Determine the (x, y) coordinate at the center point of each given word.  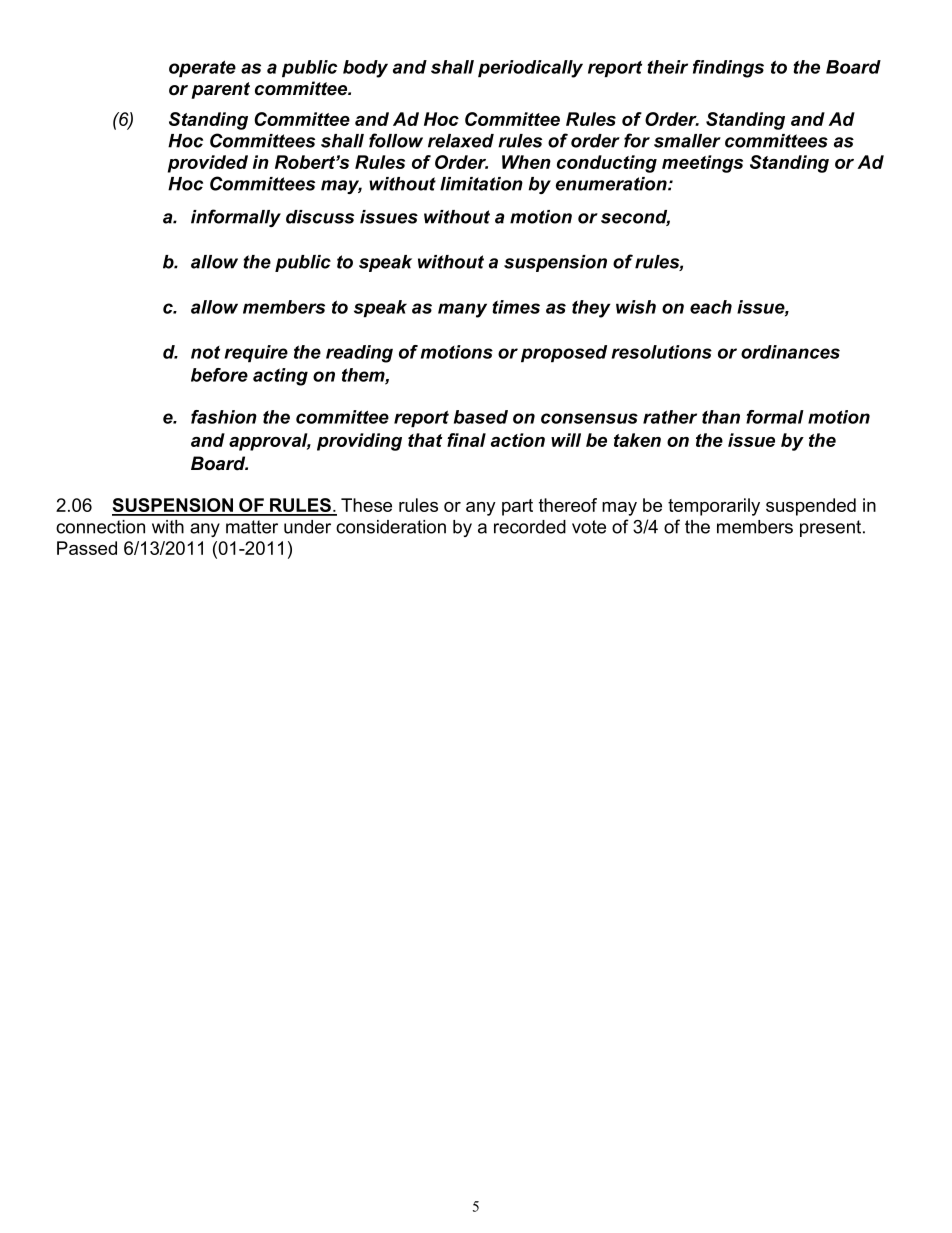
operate (202, 69)
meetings (702, 164)
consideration (391, 527)
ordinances (790, 352)
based (481, 417)
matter (252, 527)
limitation (481, 184)
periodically (530, 69)
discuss (320, 217)
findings (728, 69)
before (219, 375)
